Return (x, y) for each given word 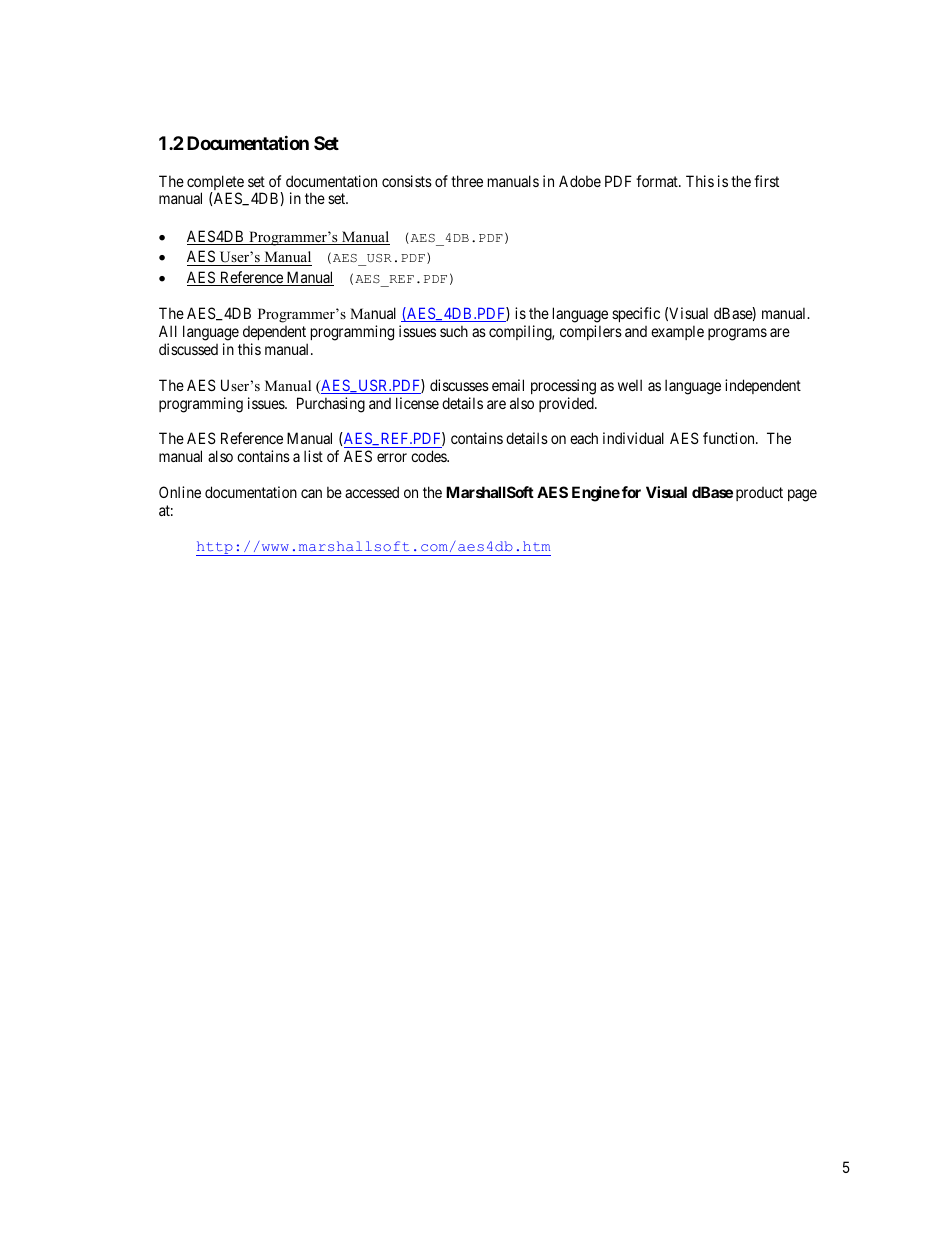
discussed (188, 349)
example (677, 332)
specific (636, 314)
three (467, 181)
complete (215, 184)
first (766, 181)
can (311, 493)
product (759, 494)
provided (567, 404)
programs (737, 334)
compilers (591, 332)
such (454, 331)
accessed (372, 492)
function (730, 438)
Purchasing (331, 405)
